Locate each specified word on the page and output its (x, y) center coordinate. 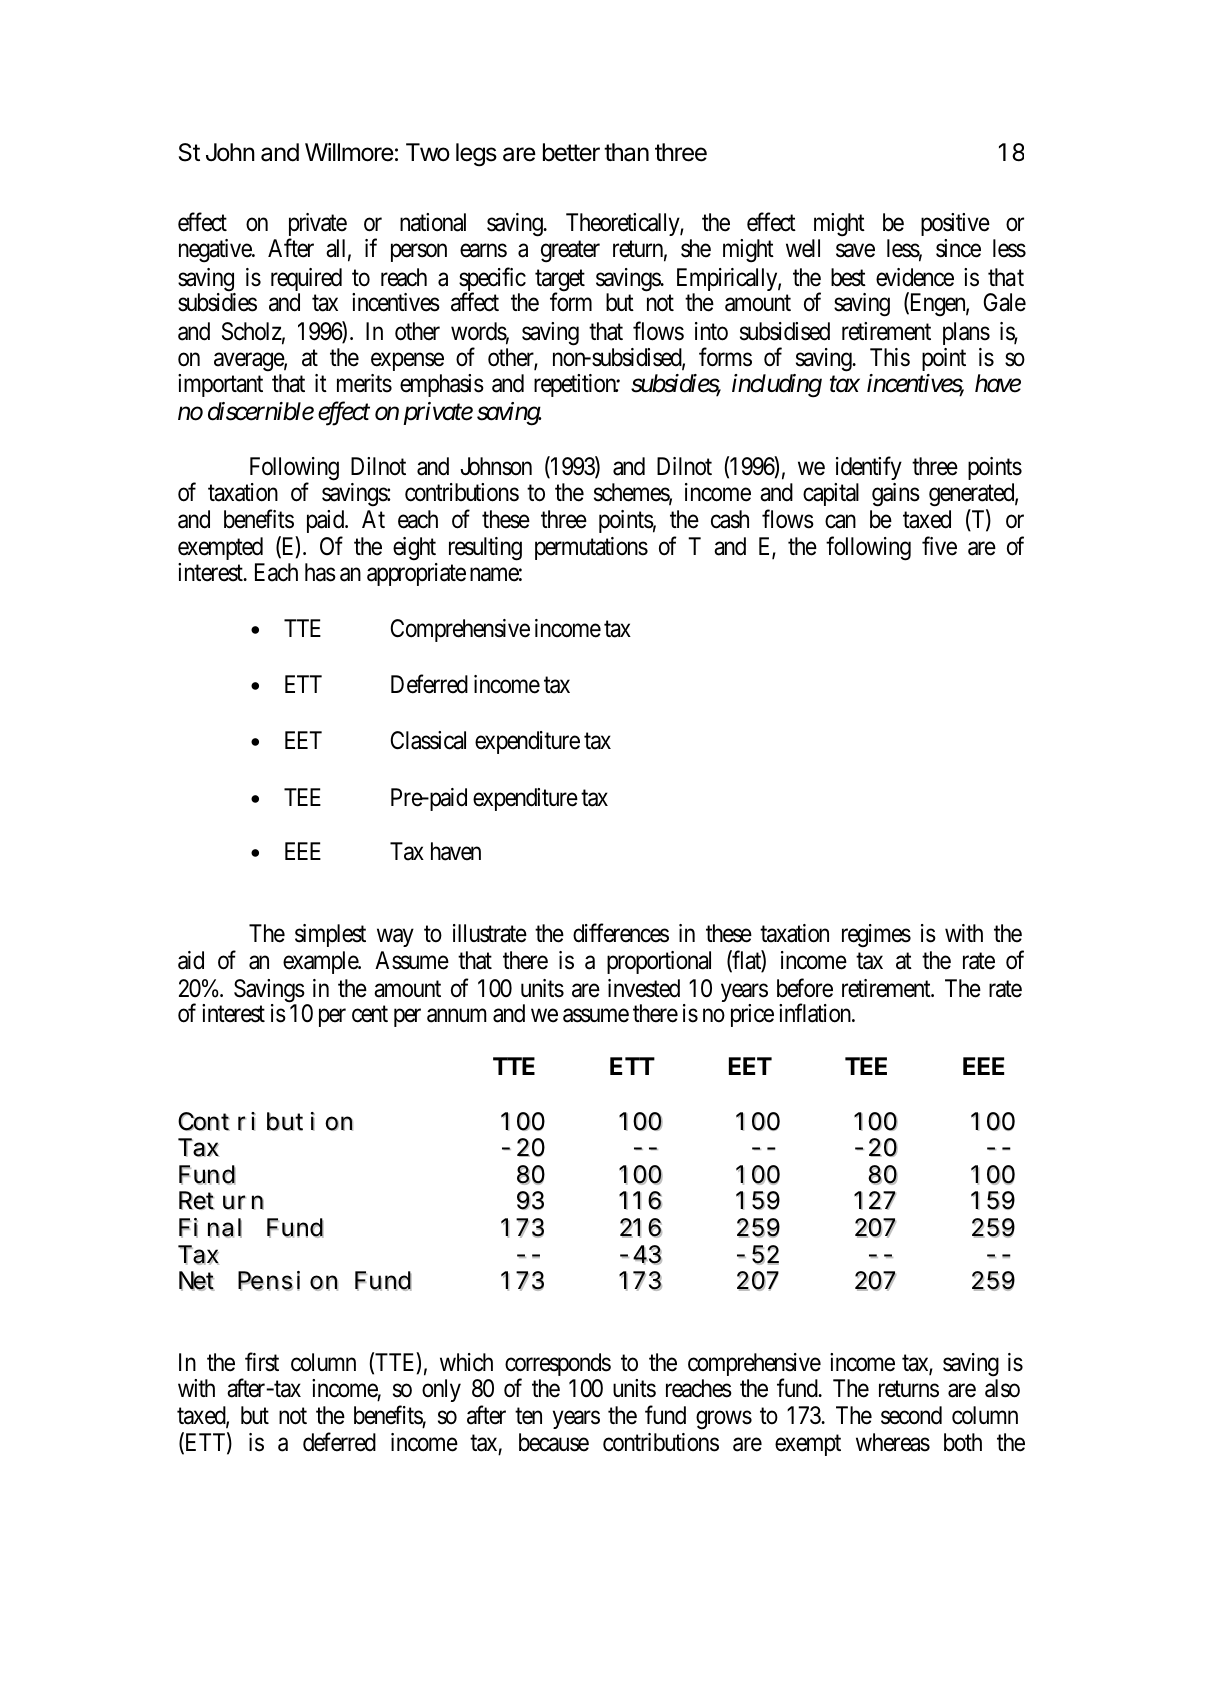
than (626, 152)
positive (955, 224)
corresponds (558, 1366)
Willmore (349, 152)
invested (644, 988)
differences (621, 933)
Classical (428, 740)
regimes (876, 936)
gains (896, 495)
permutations (591, 548)
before (805, 988)
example (321, 962)
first (262, 1362)
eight (415, 550)
